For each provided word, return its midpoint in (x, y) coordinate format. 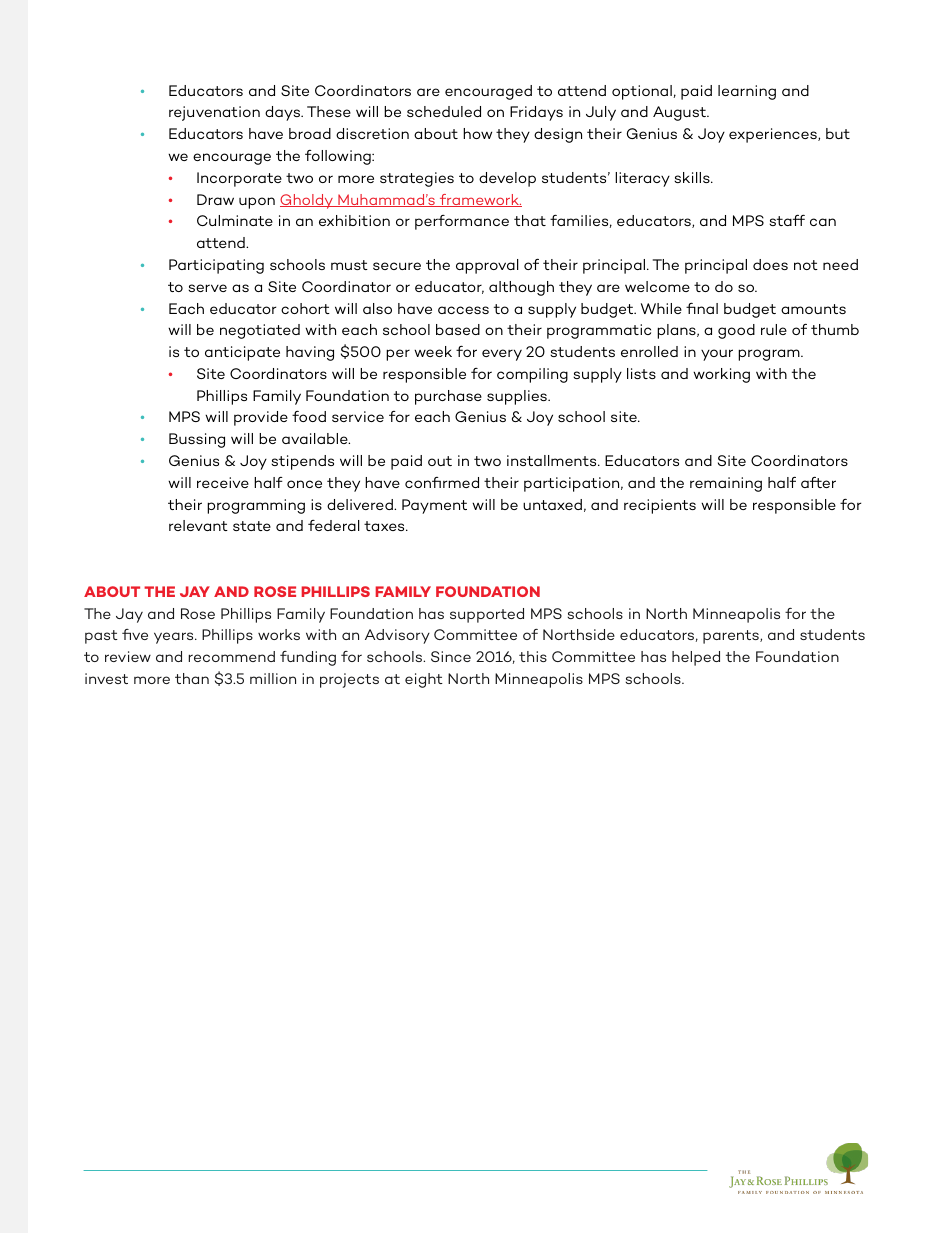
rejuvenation (214, 113)
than (192, 678)
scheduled (444, 111)
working (721, 375)
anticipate (242, 353)
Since (451, 656)
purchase (448, 397)
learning (747, 92)
